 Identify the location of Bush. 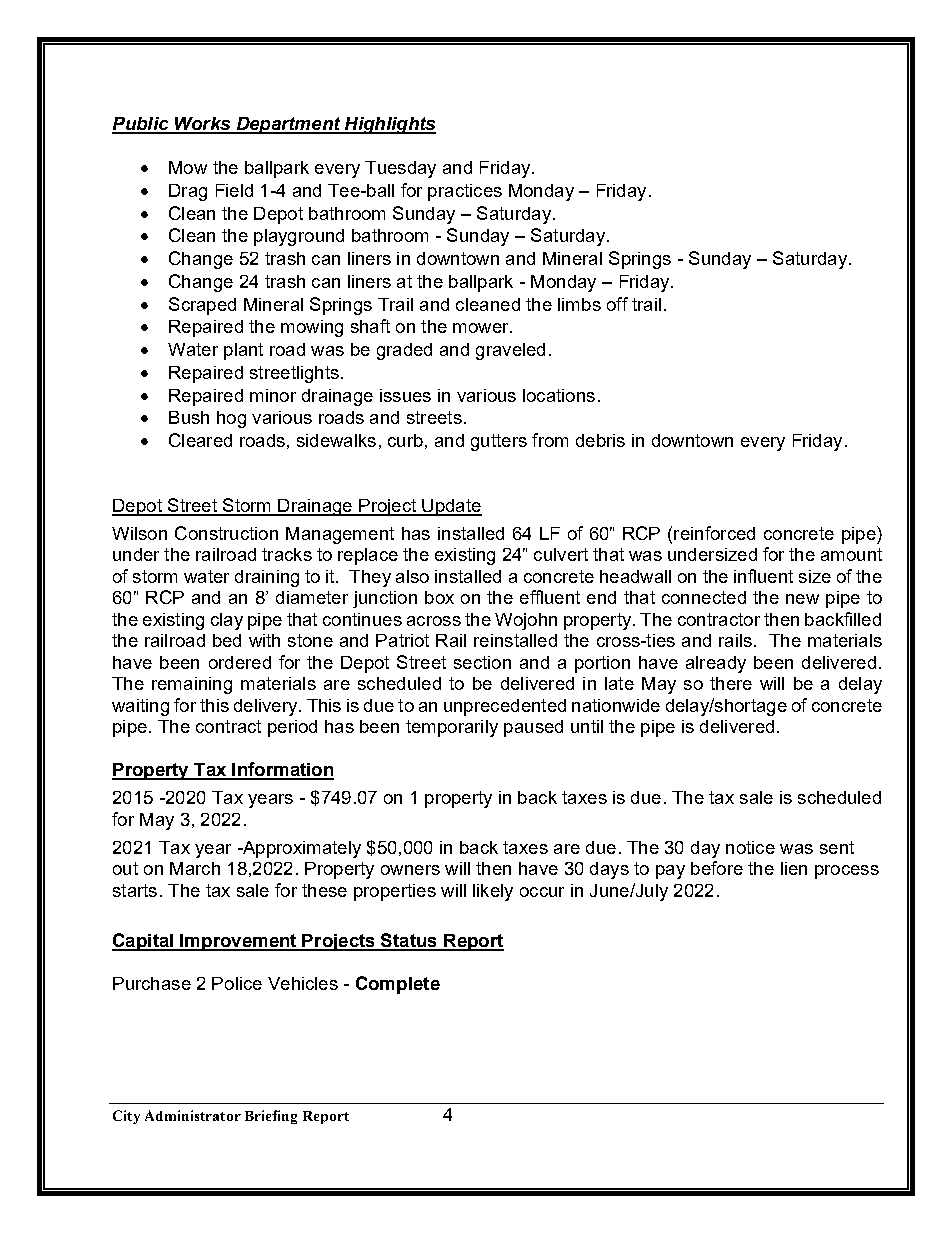
(189, 417).
